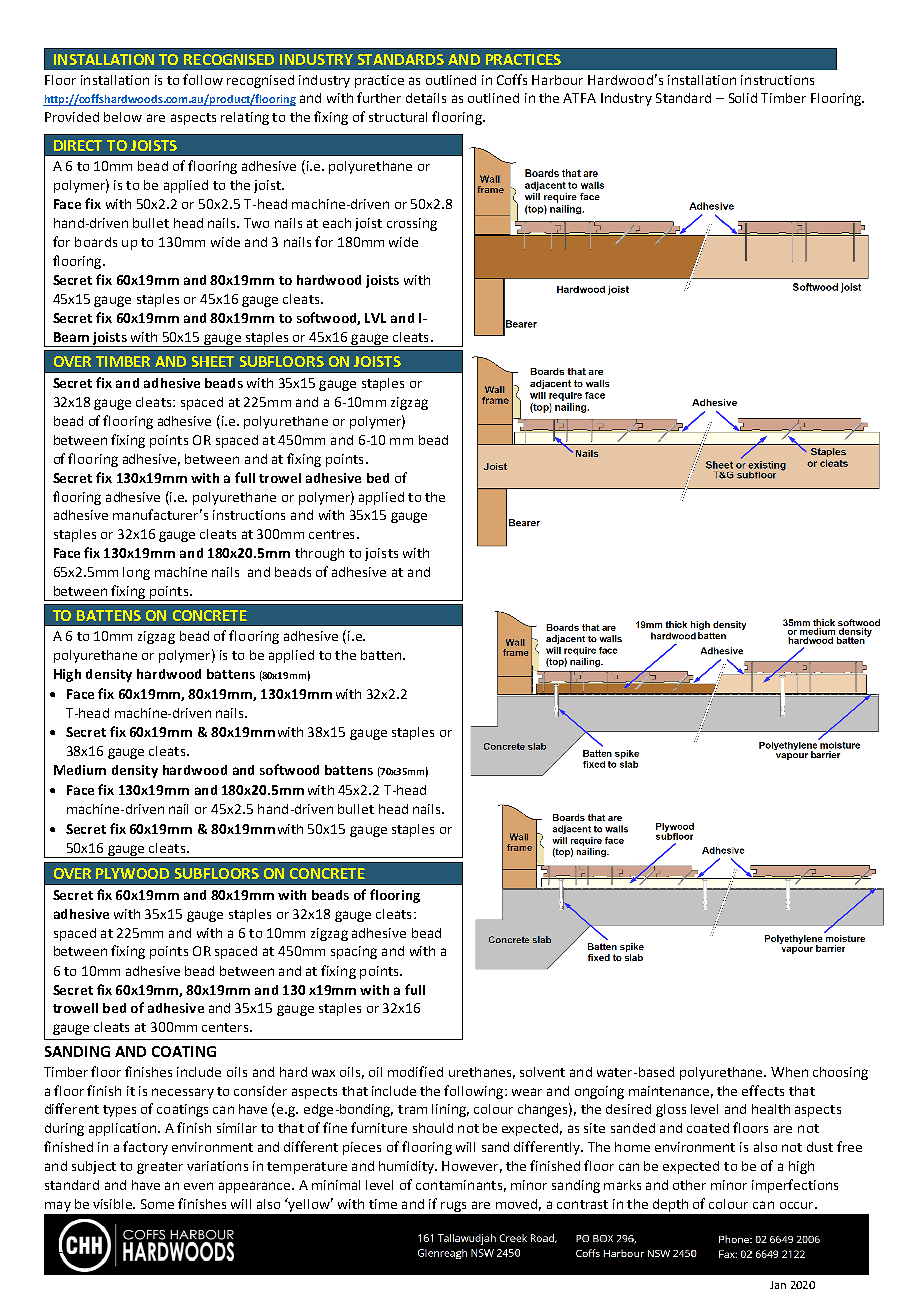  What do you see at coordinates (778, 1285) in the screenshot?
I see `Jan` at bounding box center [778, 1285].
